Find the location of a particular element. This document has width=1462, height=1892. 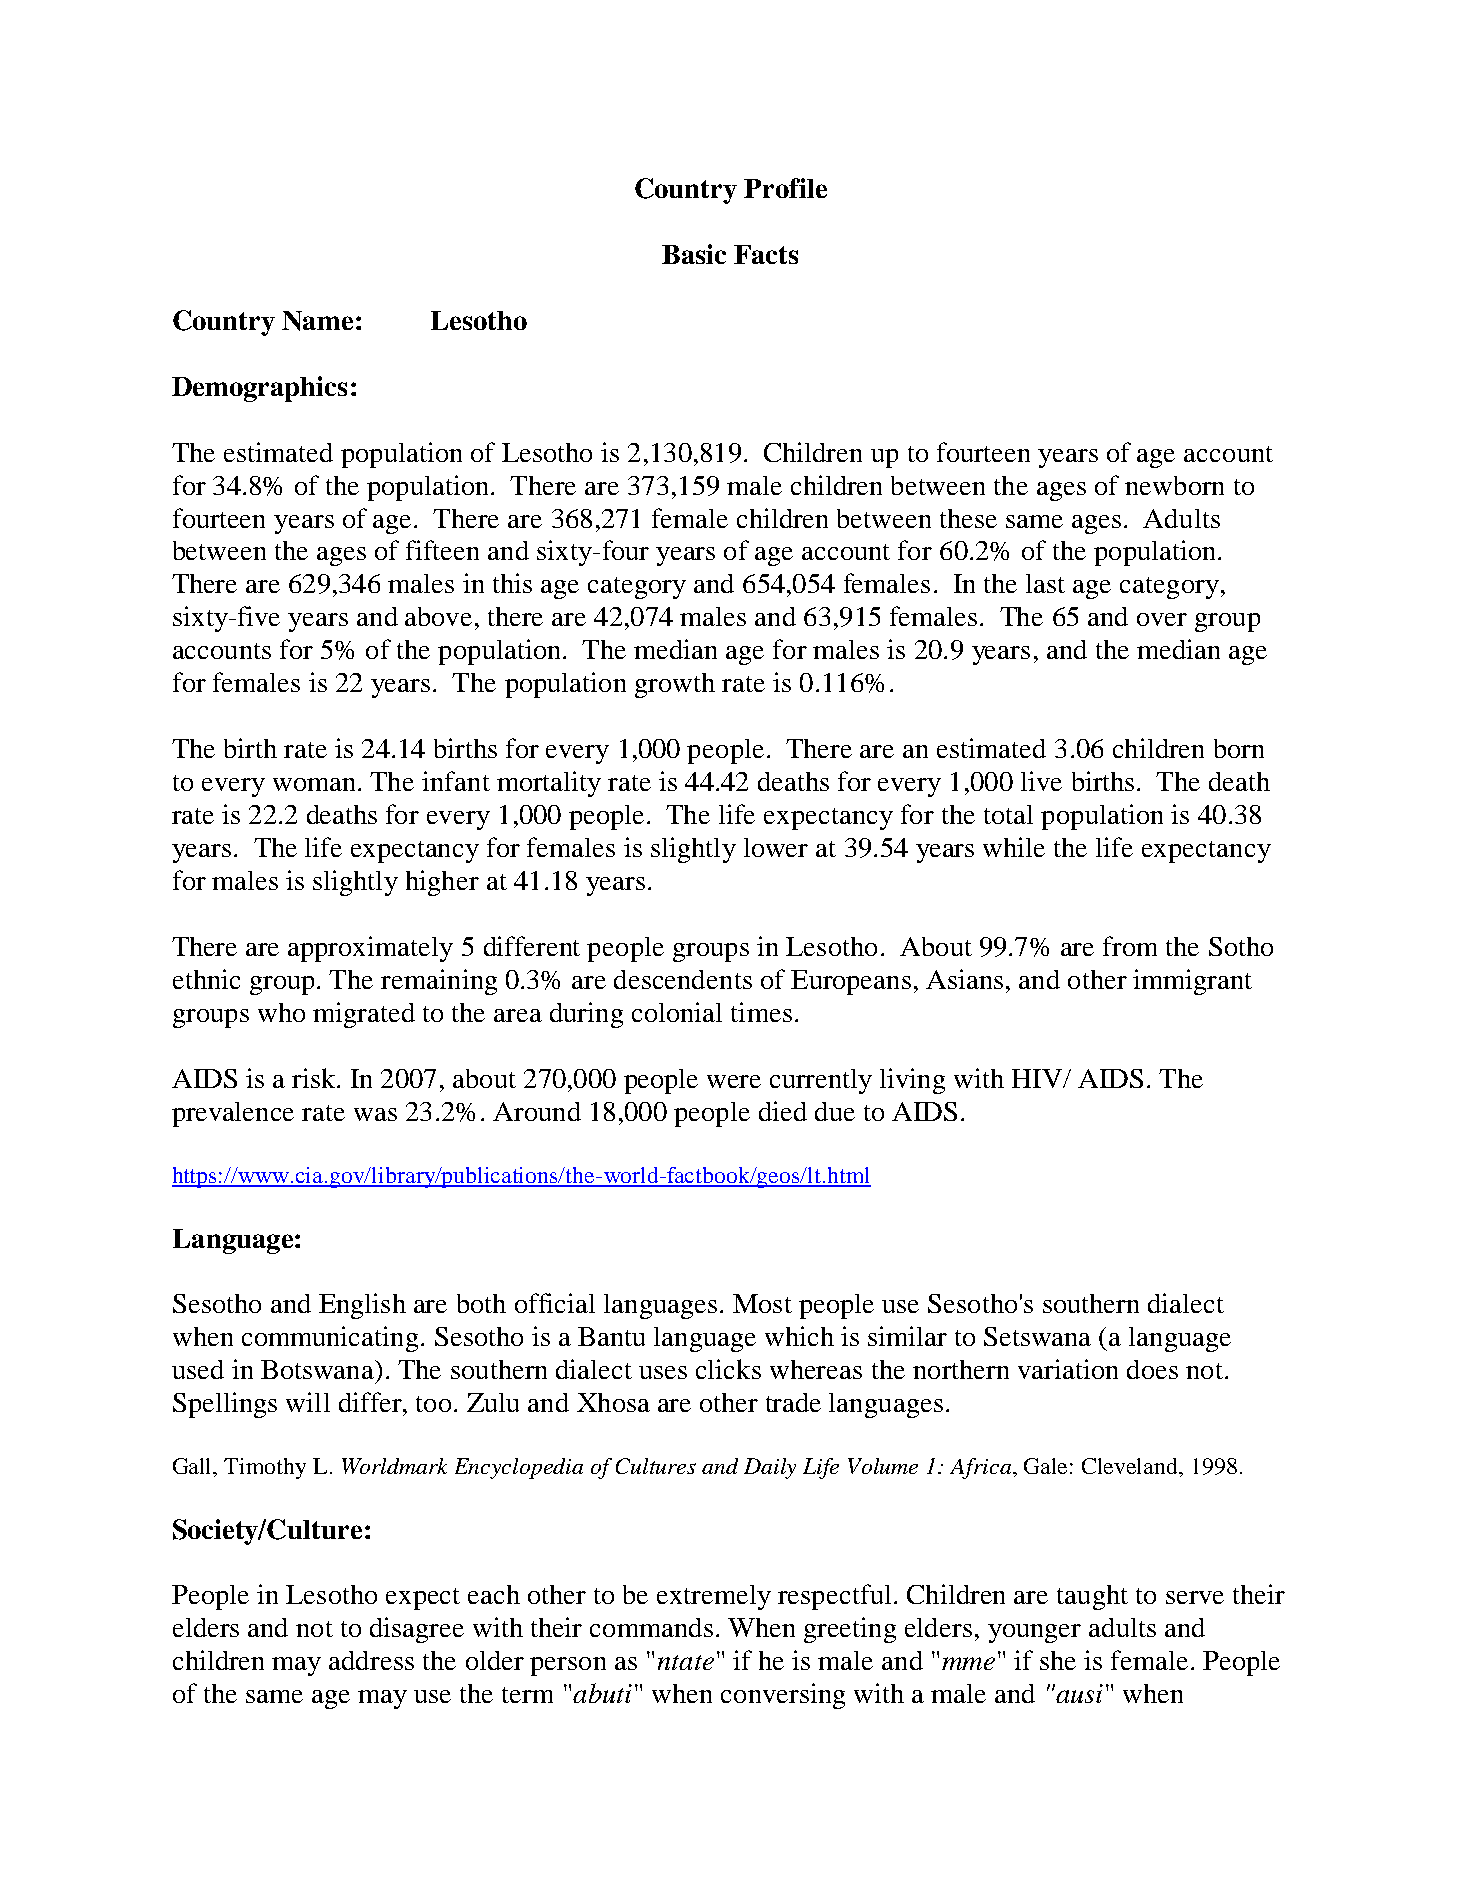

Basic is located at coordinates (694, 254).
